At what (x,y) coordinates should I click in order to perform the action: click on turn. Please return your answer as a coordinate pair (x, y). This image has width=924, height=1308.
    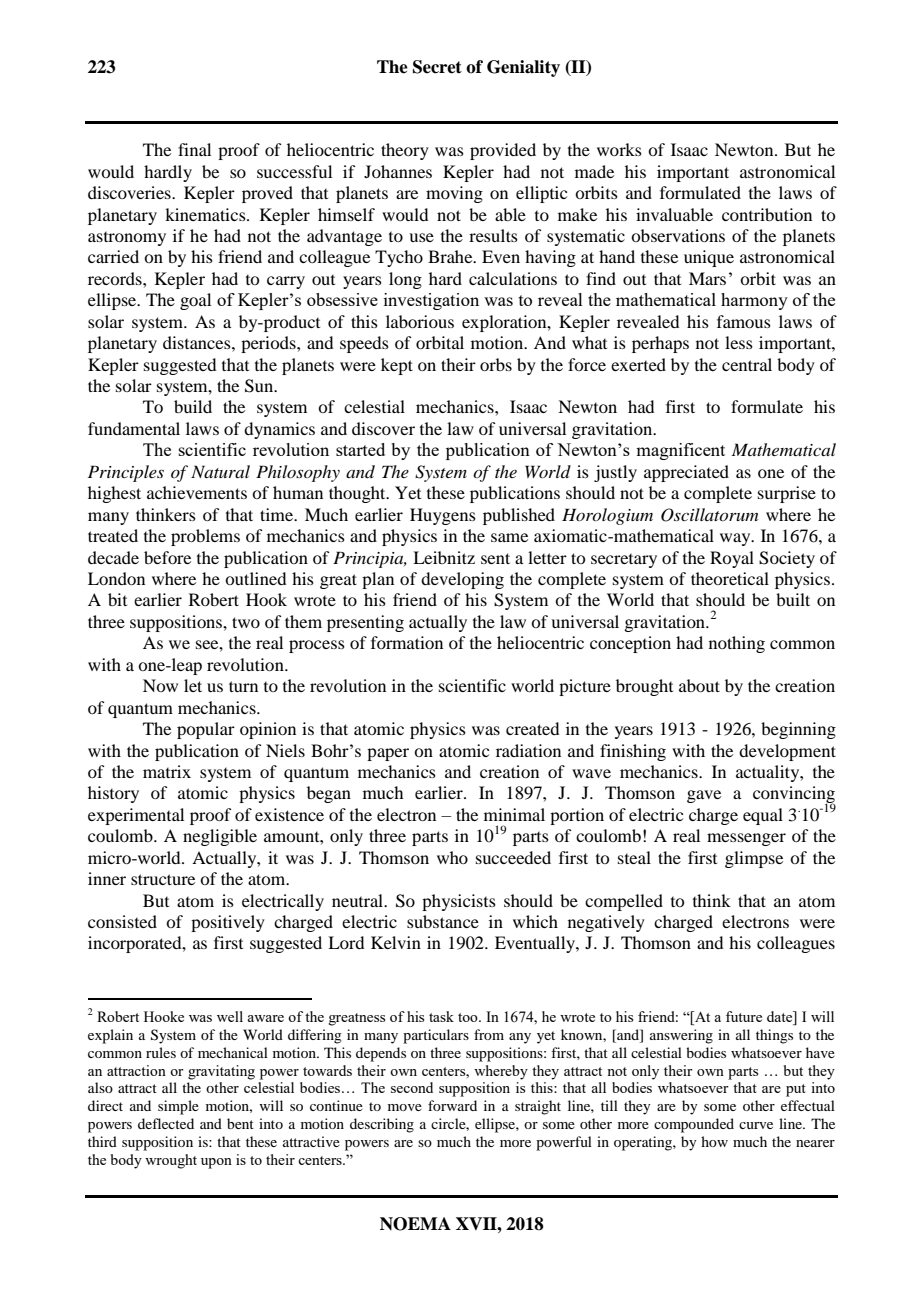
    Looking at the image, I should click on (243, 686).
